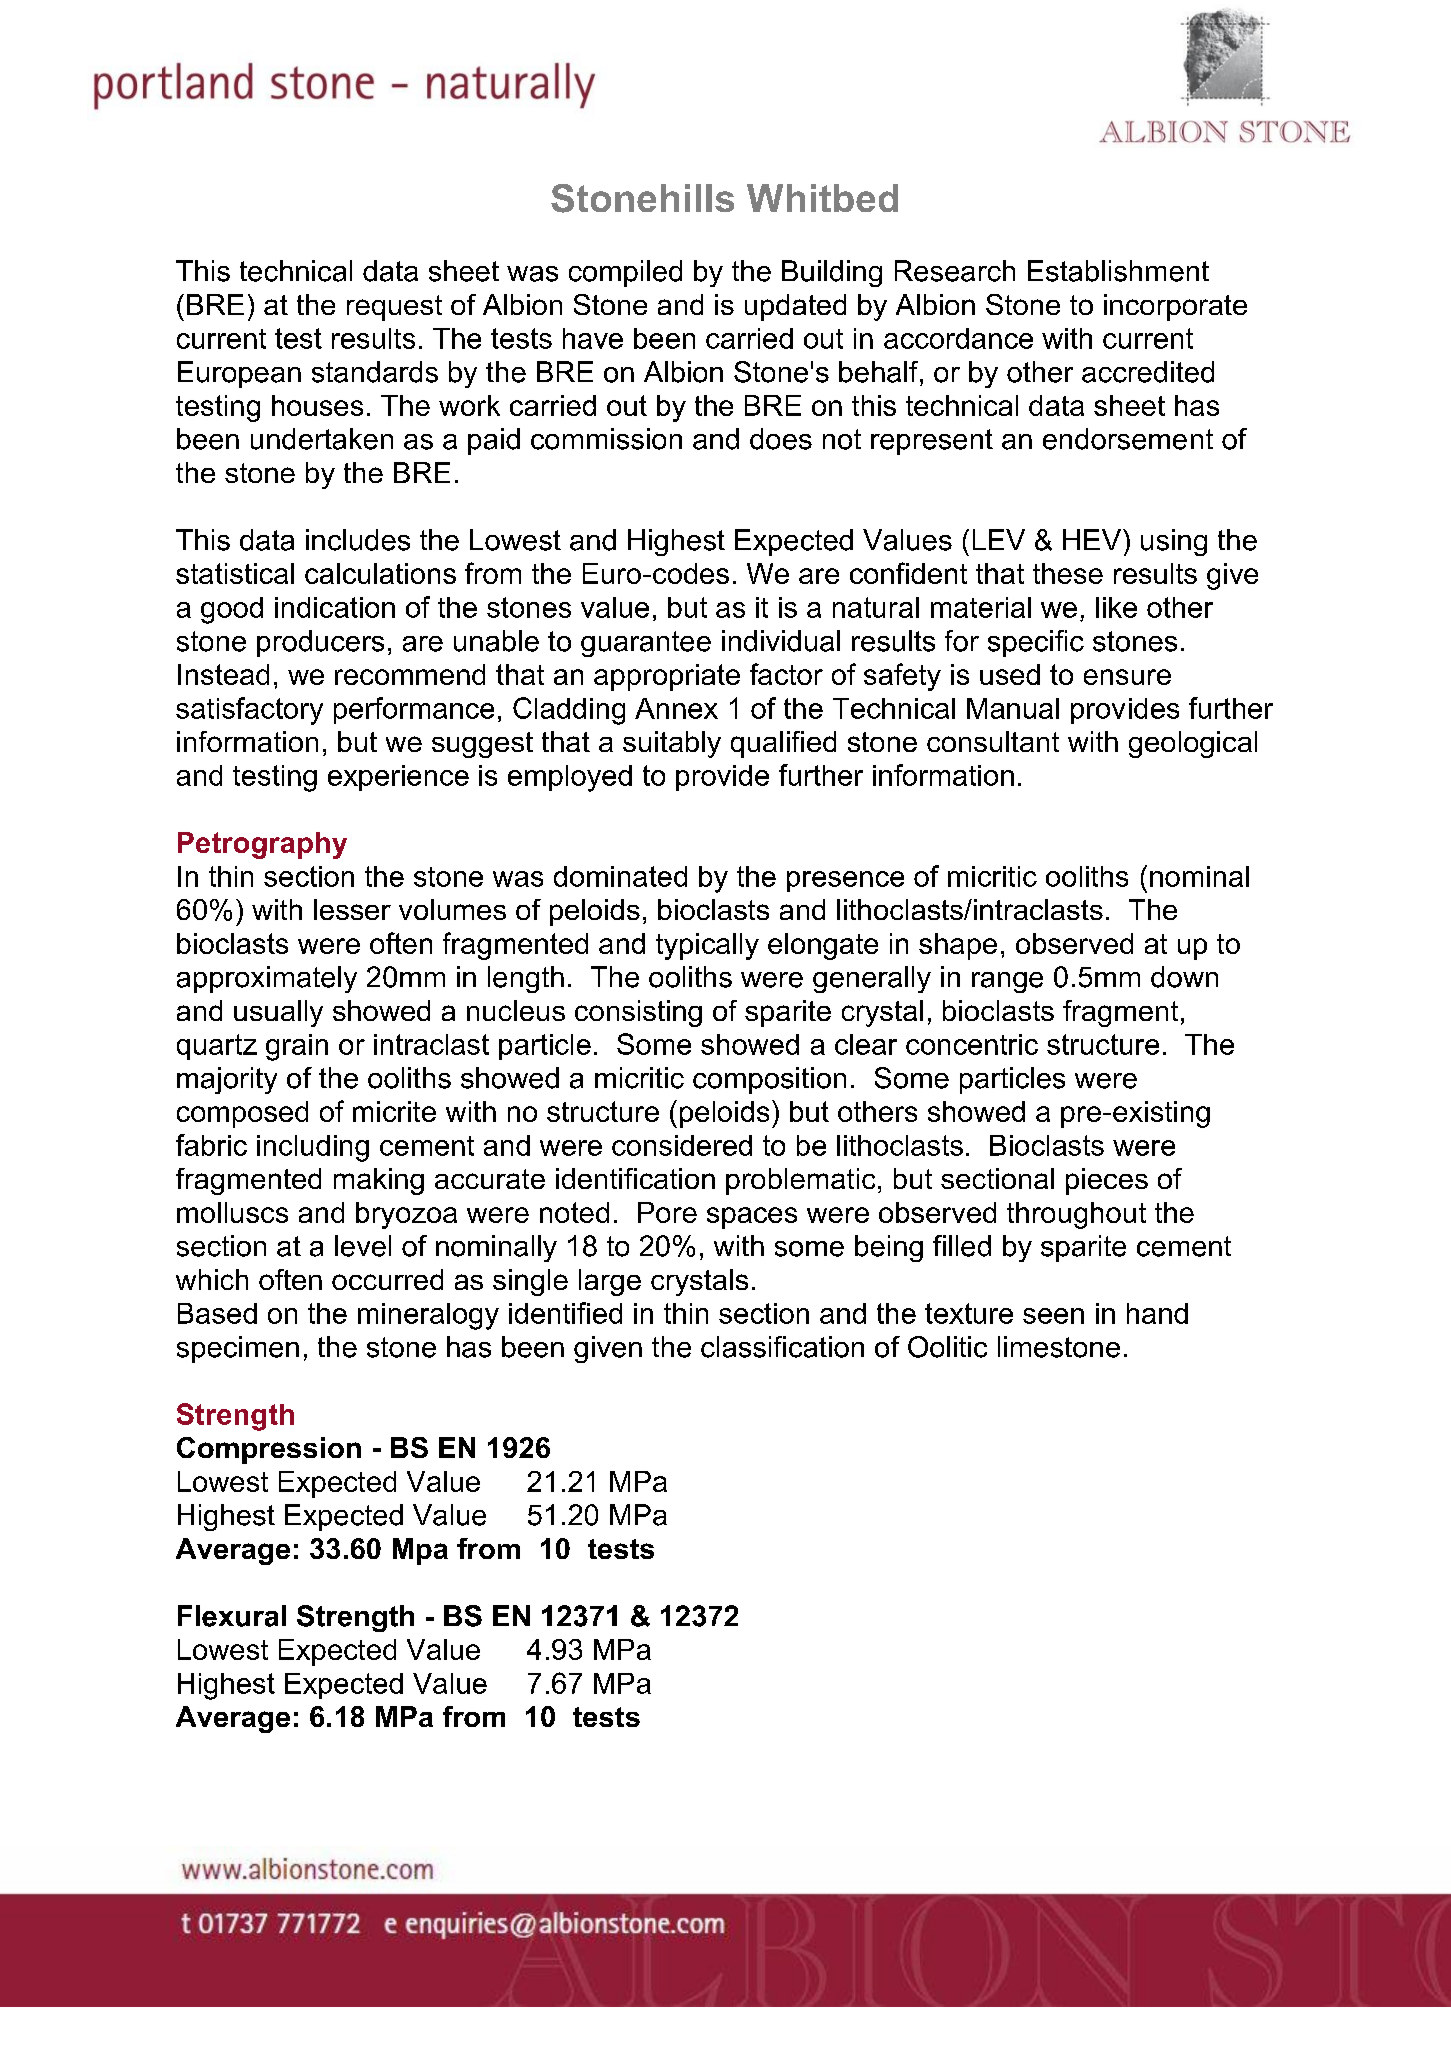  I want to click on Flexural, so click(232, 1616).
